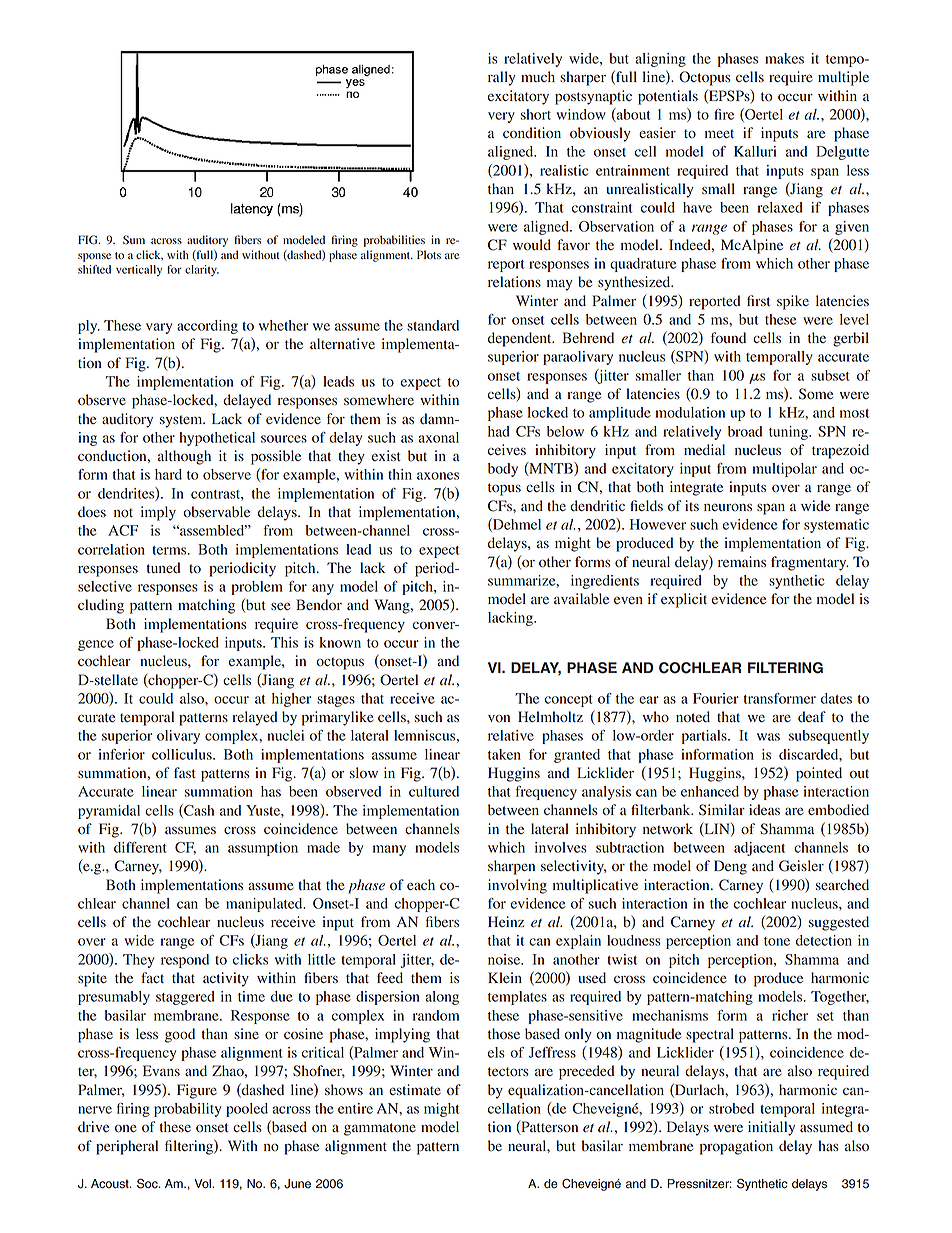  Describe the element at coordinates (187, 1110) in the document. I see `probability` at that location.
